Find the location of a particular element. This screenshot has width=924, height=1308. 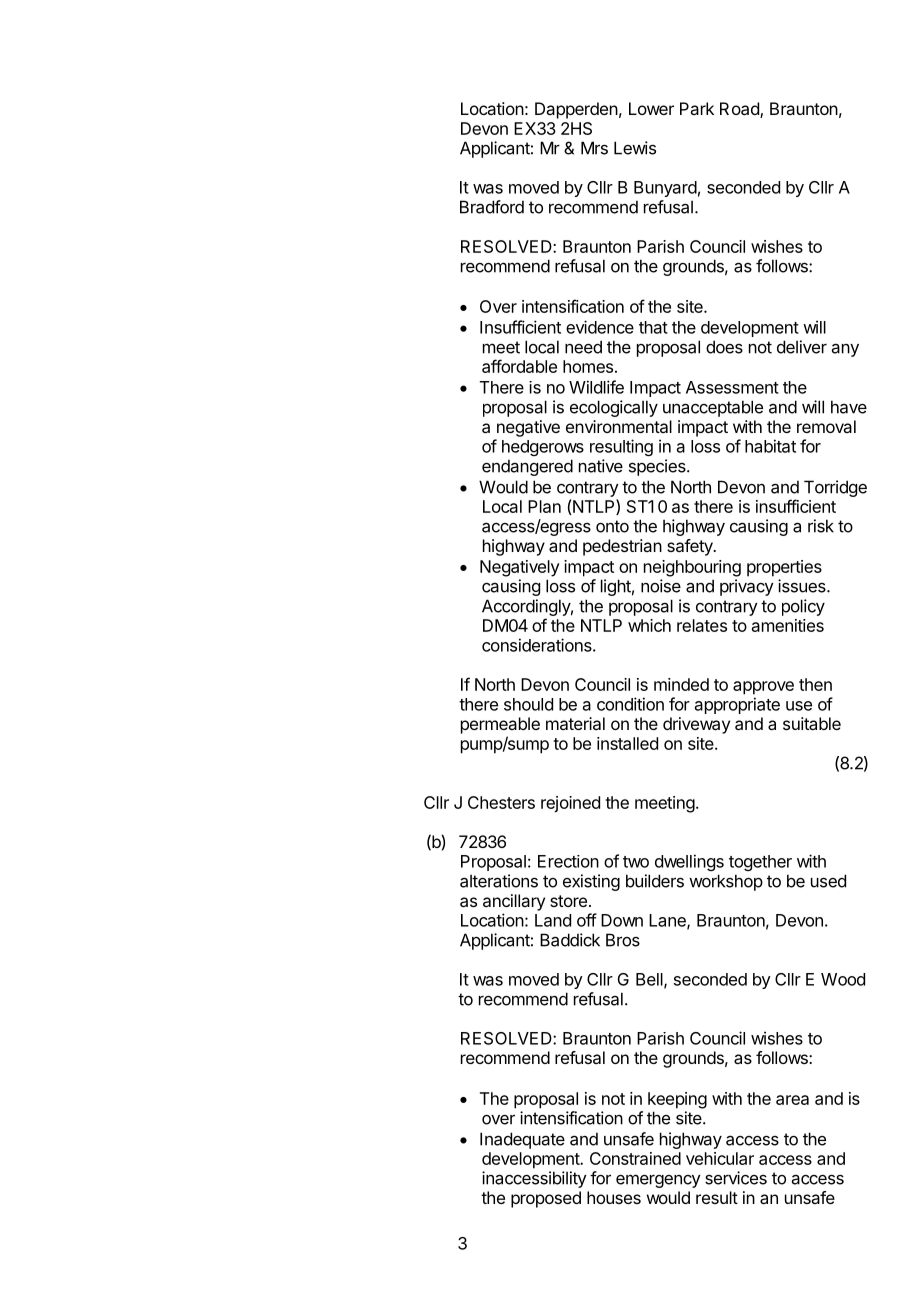

Road is located at coordinates (740, 110).
